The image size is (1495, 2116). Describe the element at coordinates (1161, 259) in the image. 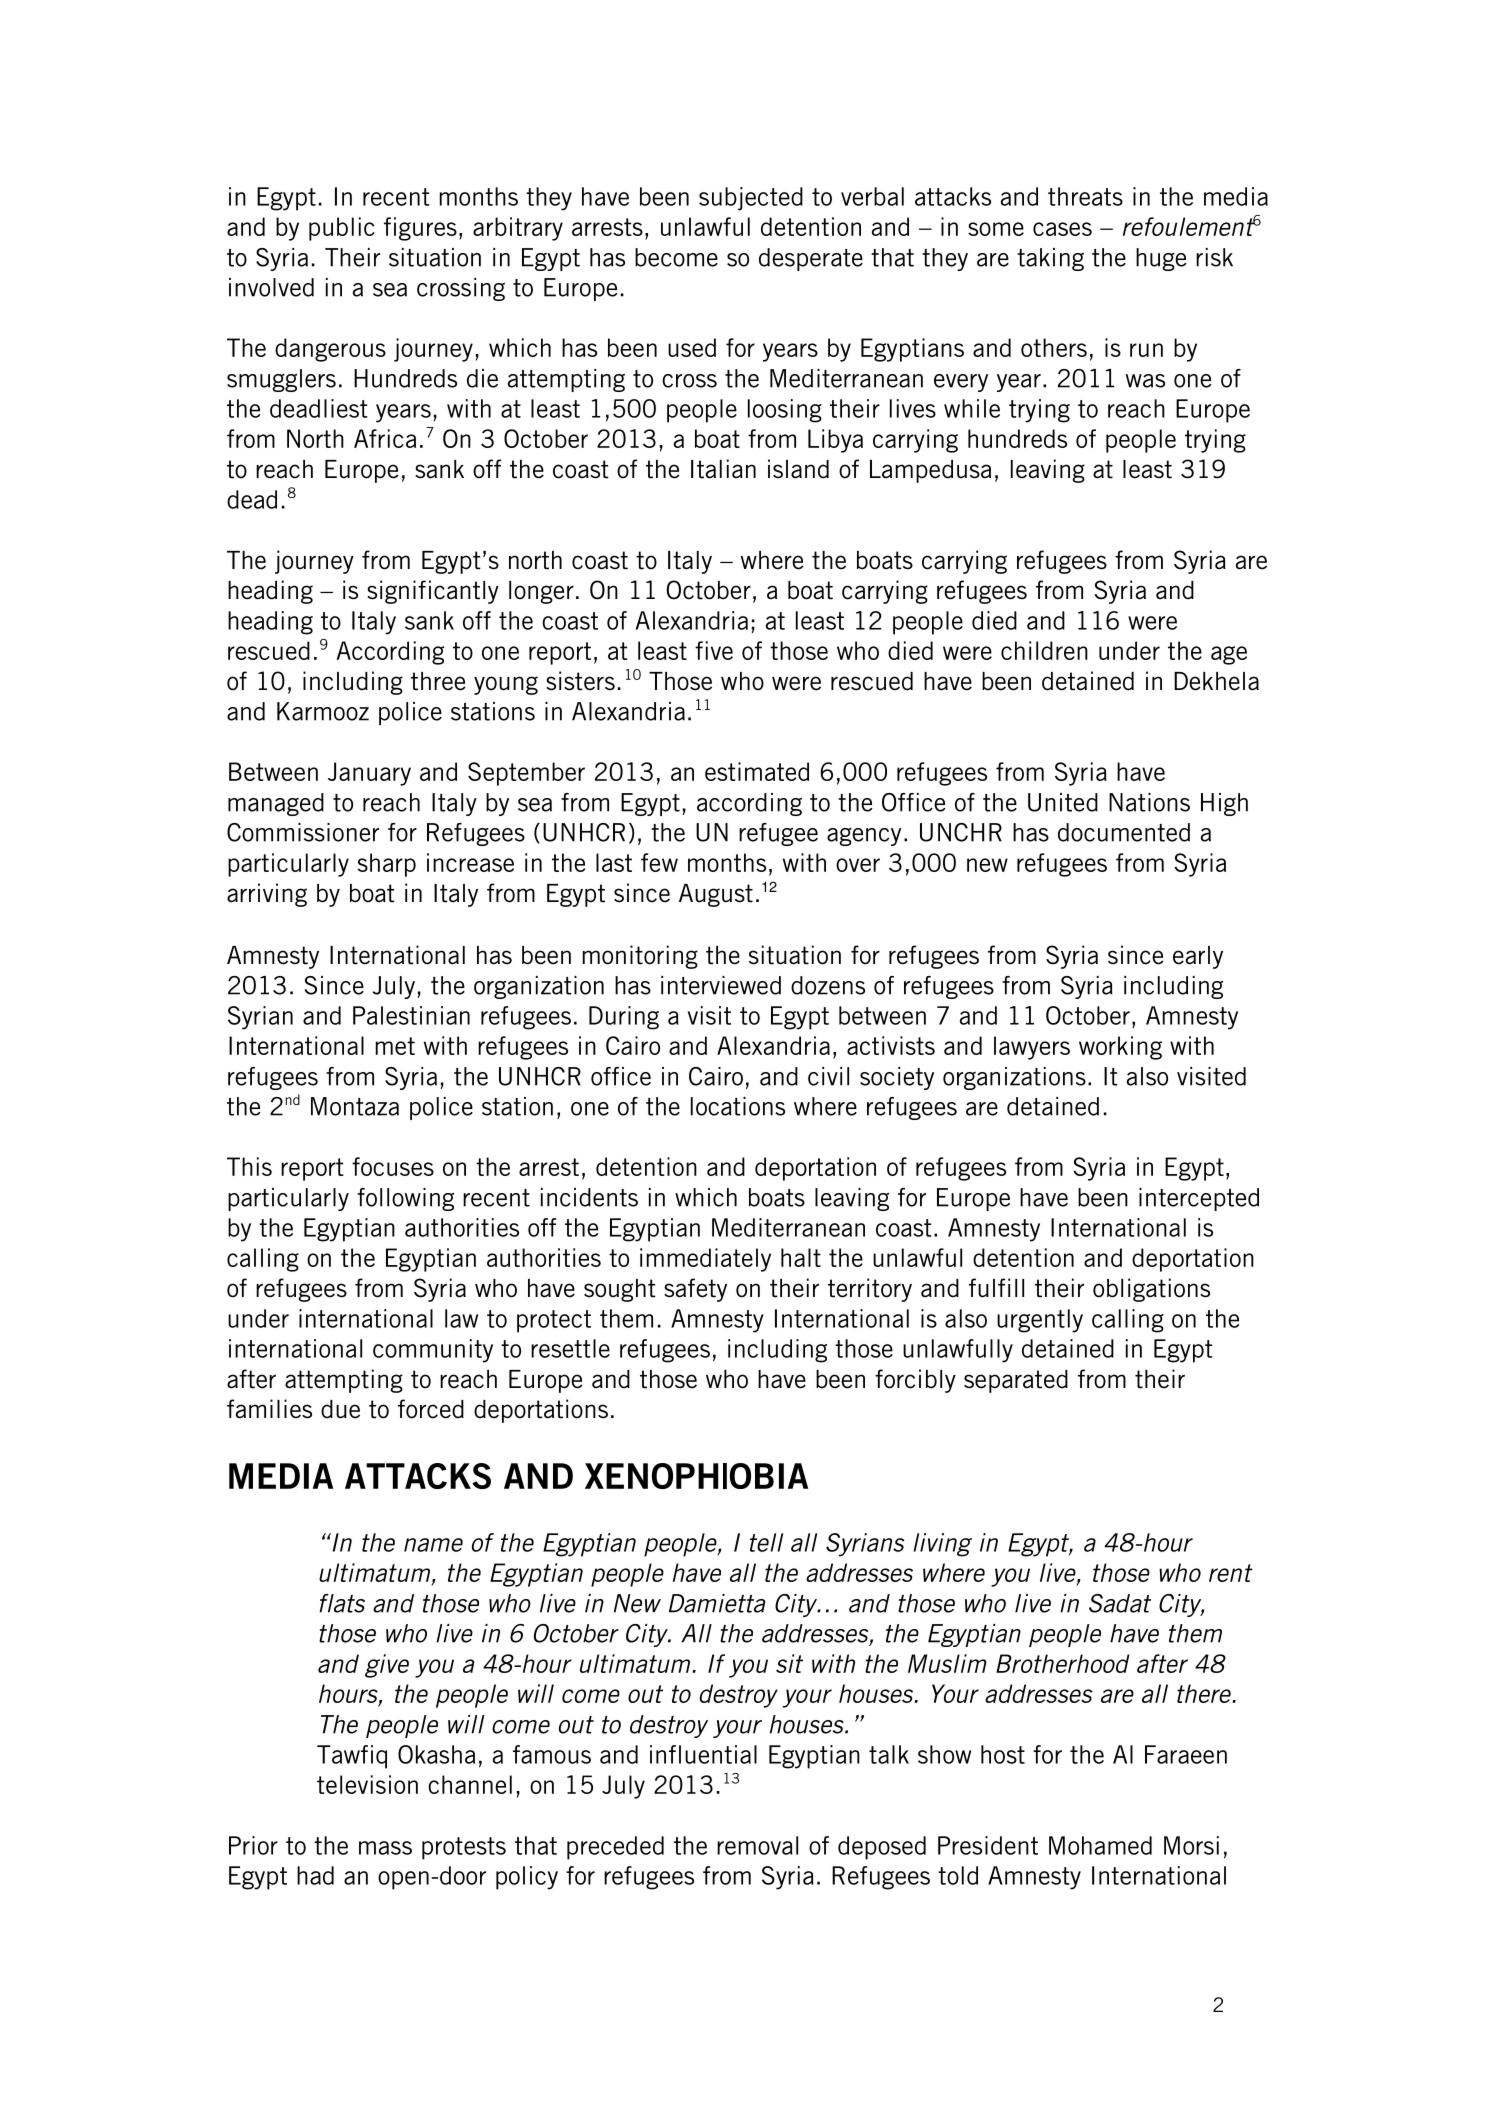

I see `huge` at that location.
